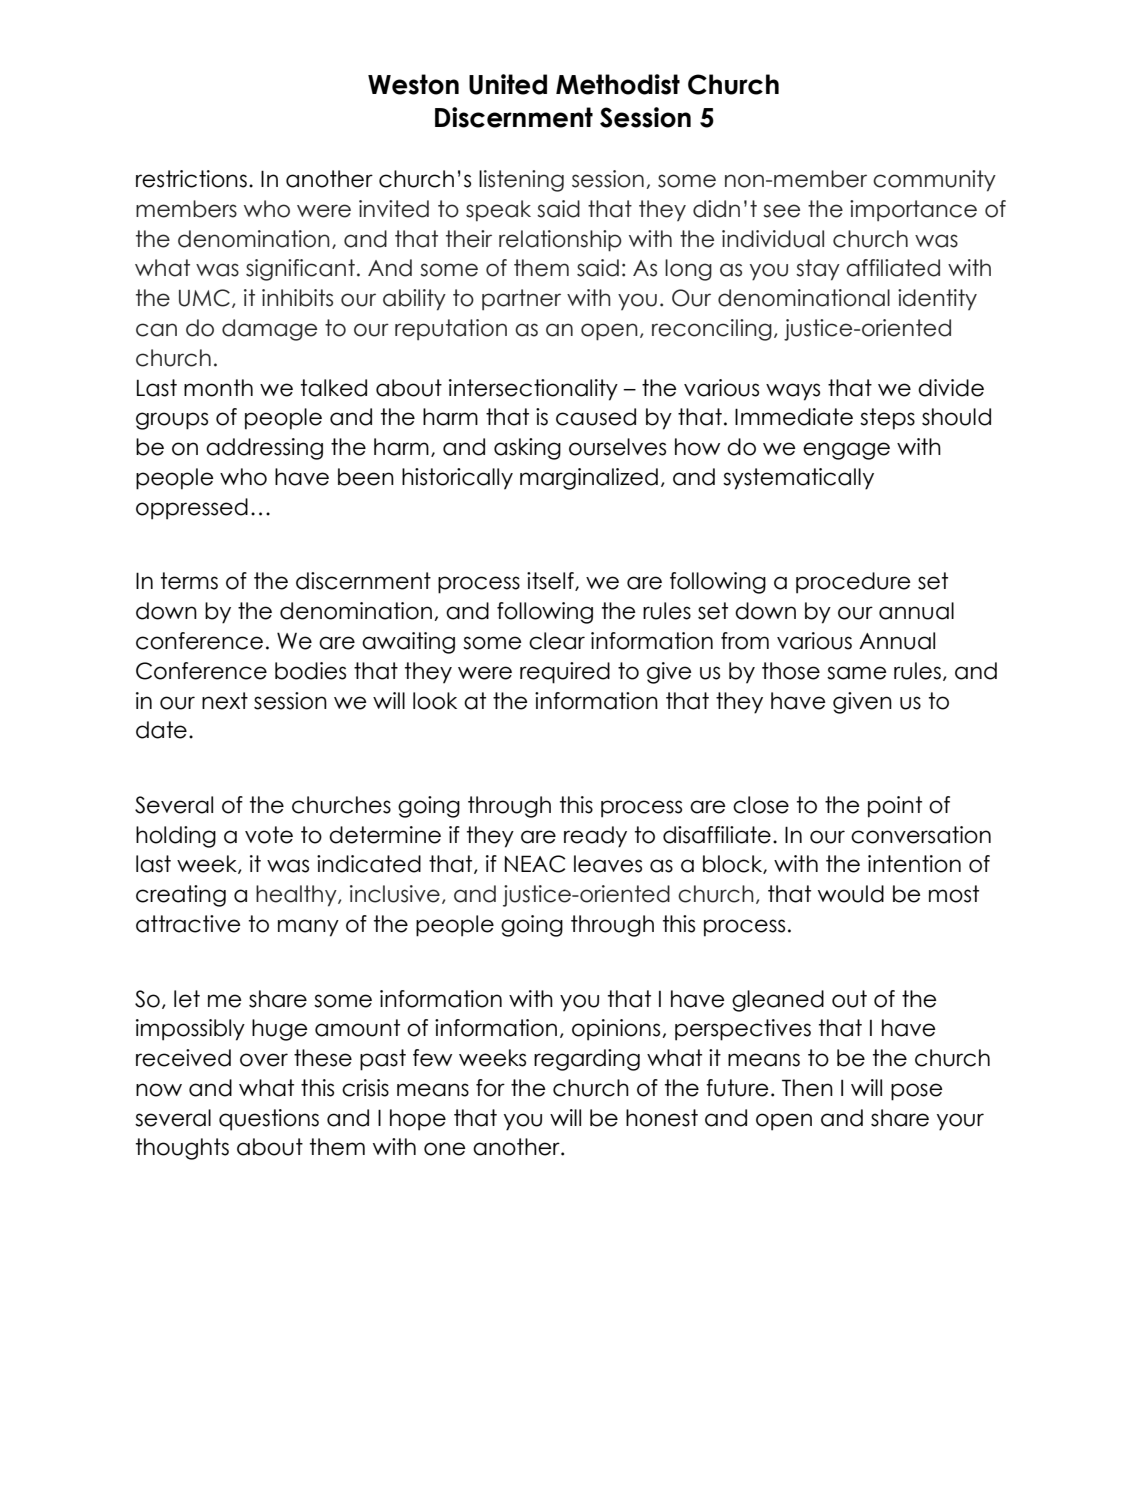  What do you see at coordinates (508, 84) in the screenshot?
I see `United` at bounding box center [508, 84].
